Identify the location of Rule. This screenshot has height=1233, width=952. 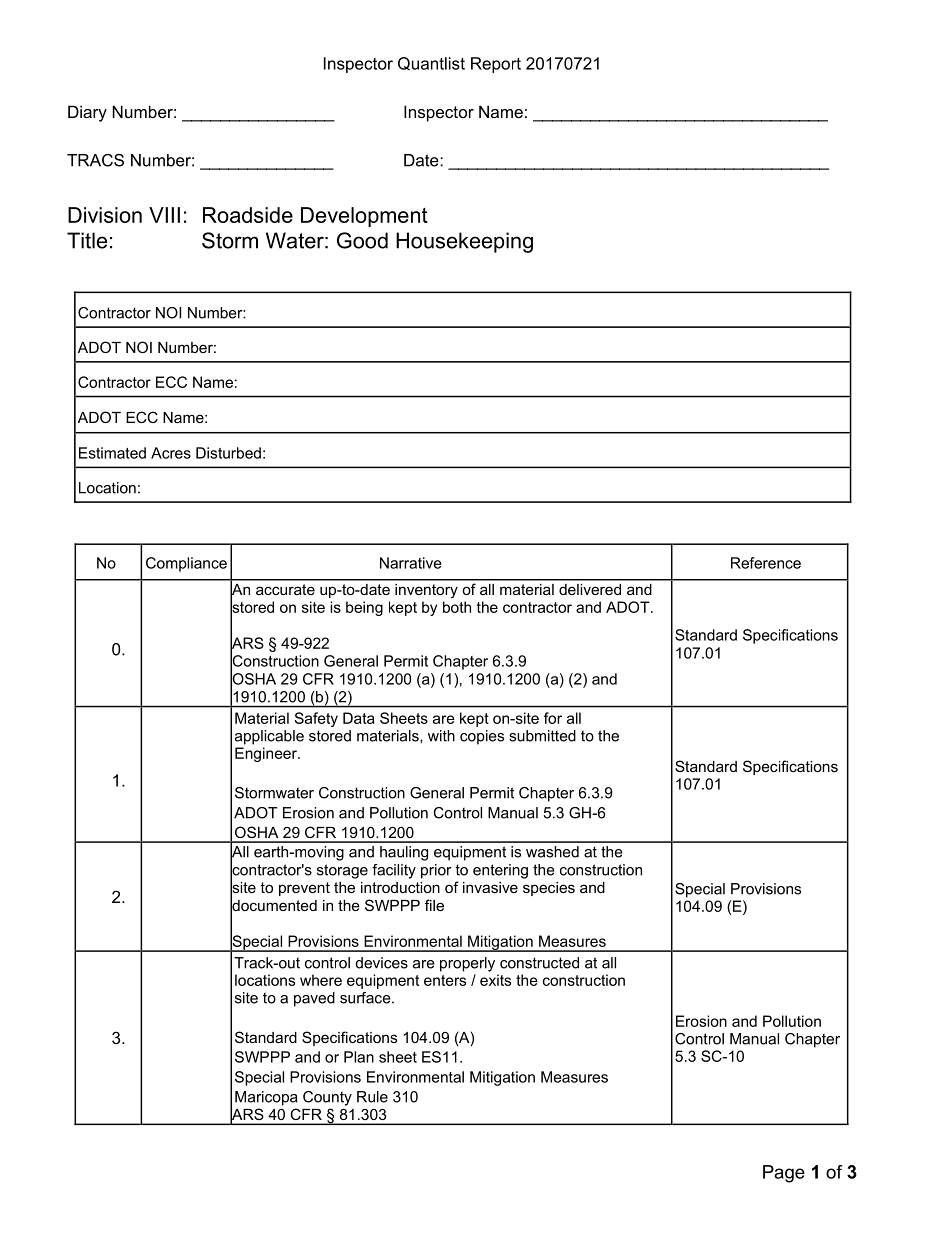
(372, 1097).
